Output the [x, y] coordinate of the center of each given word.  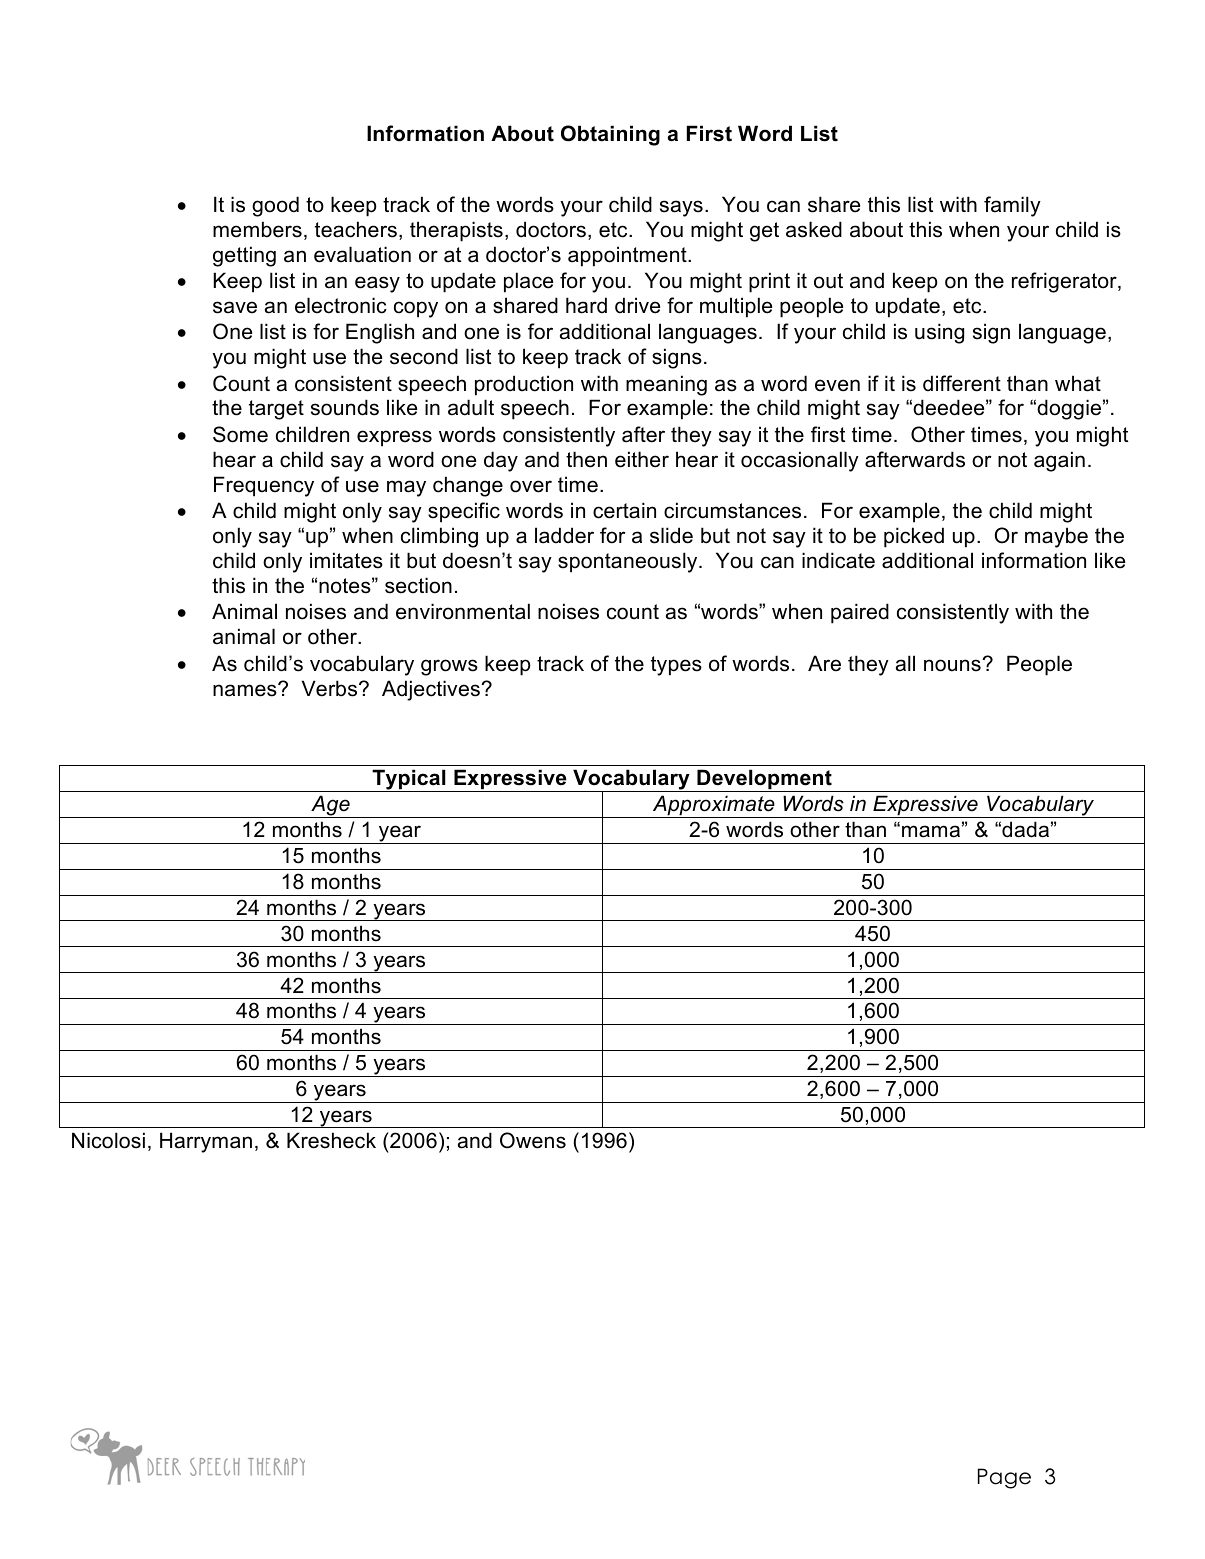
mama [931, 831]
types [676, 666]
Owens [533, 1140]
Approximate [714, 806]
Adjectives [432, 690]
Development [764, 780]
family [1012, 206]
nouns [953, 665]
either [642, 459]
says [681, 208]
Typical [409, 780]
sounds [345, 407]
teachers [356, 229]
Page [1004, 1478]
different [962, 383]
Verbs [331, 688]
